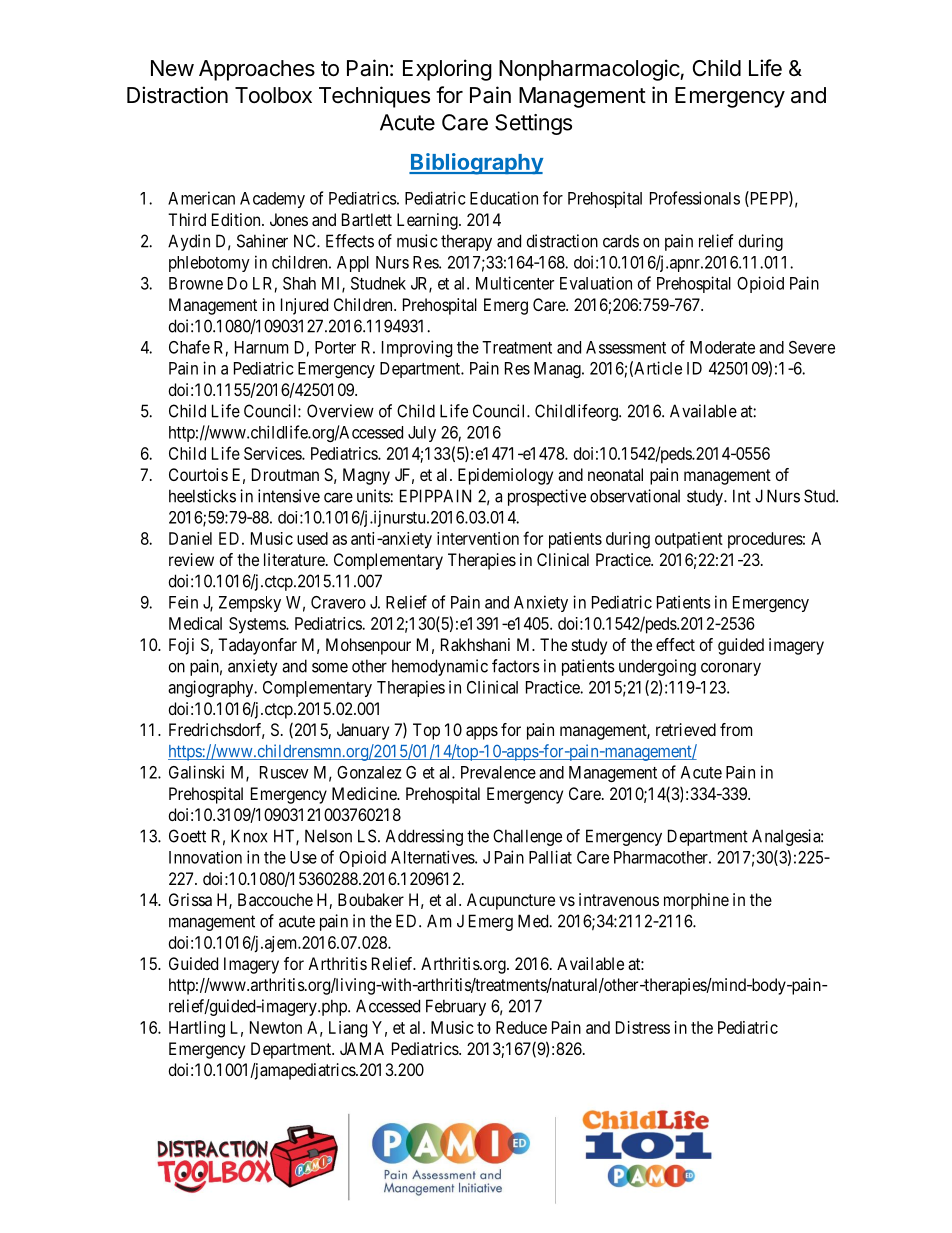  I want to click on intervention, so click(478, 538).
